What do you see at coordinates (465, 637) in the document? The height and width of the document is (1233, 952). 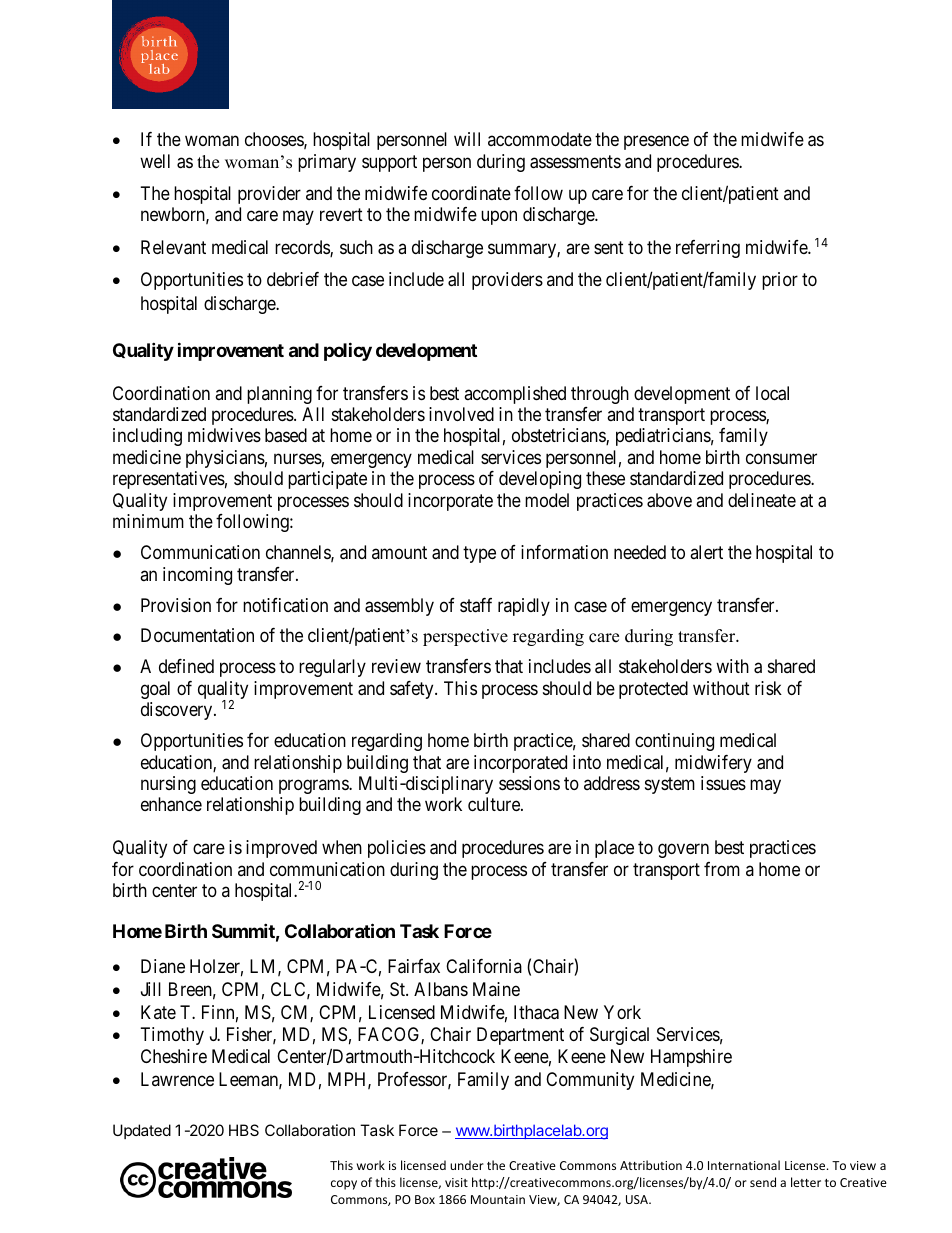 I see `perspective` at bounding box center [465, 637].
